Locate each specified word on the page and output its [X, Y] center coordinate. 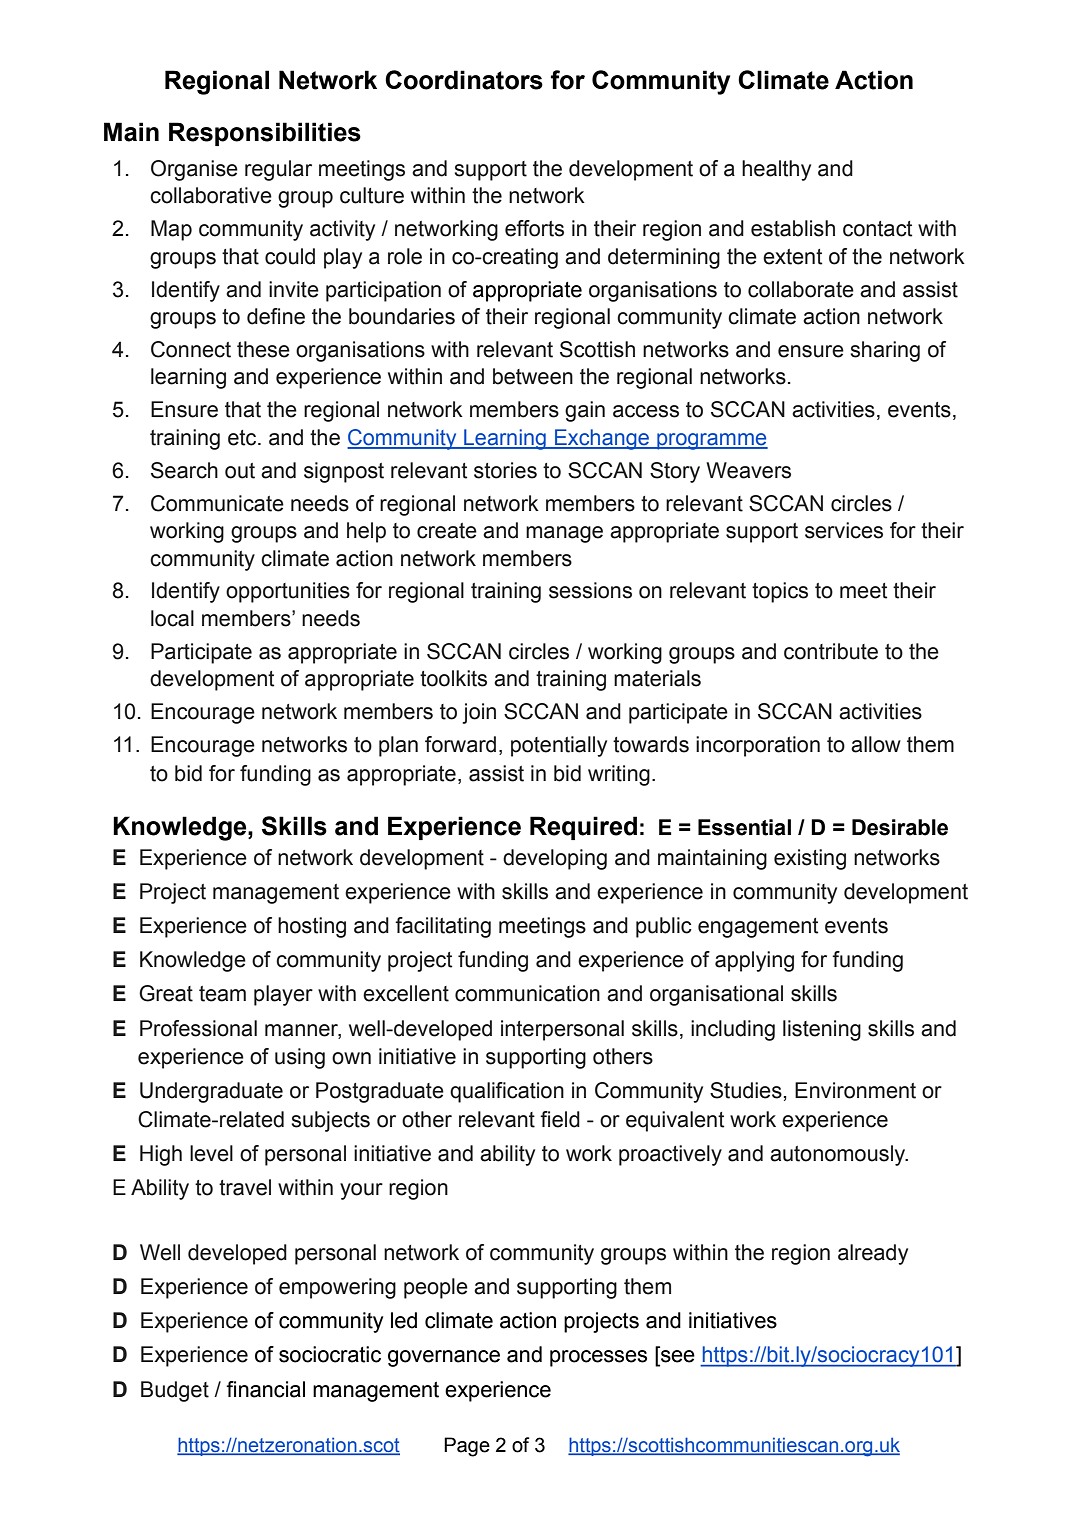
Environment [855, 1090]
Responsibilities [265, 134]
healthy [776, 170]
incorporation [758, 746]
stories [505, 470]
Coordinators [464, 80]
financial [265, 1389]
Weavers [748, 470]
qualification [507, 1092]
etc [243, 438]
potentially [559, 746]
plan [398, 746]
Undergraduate [211, 1092]
